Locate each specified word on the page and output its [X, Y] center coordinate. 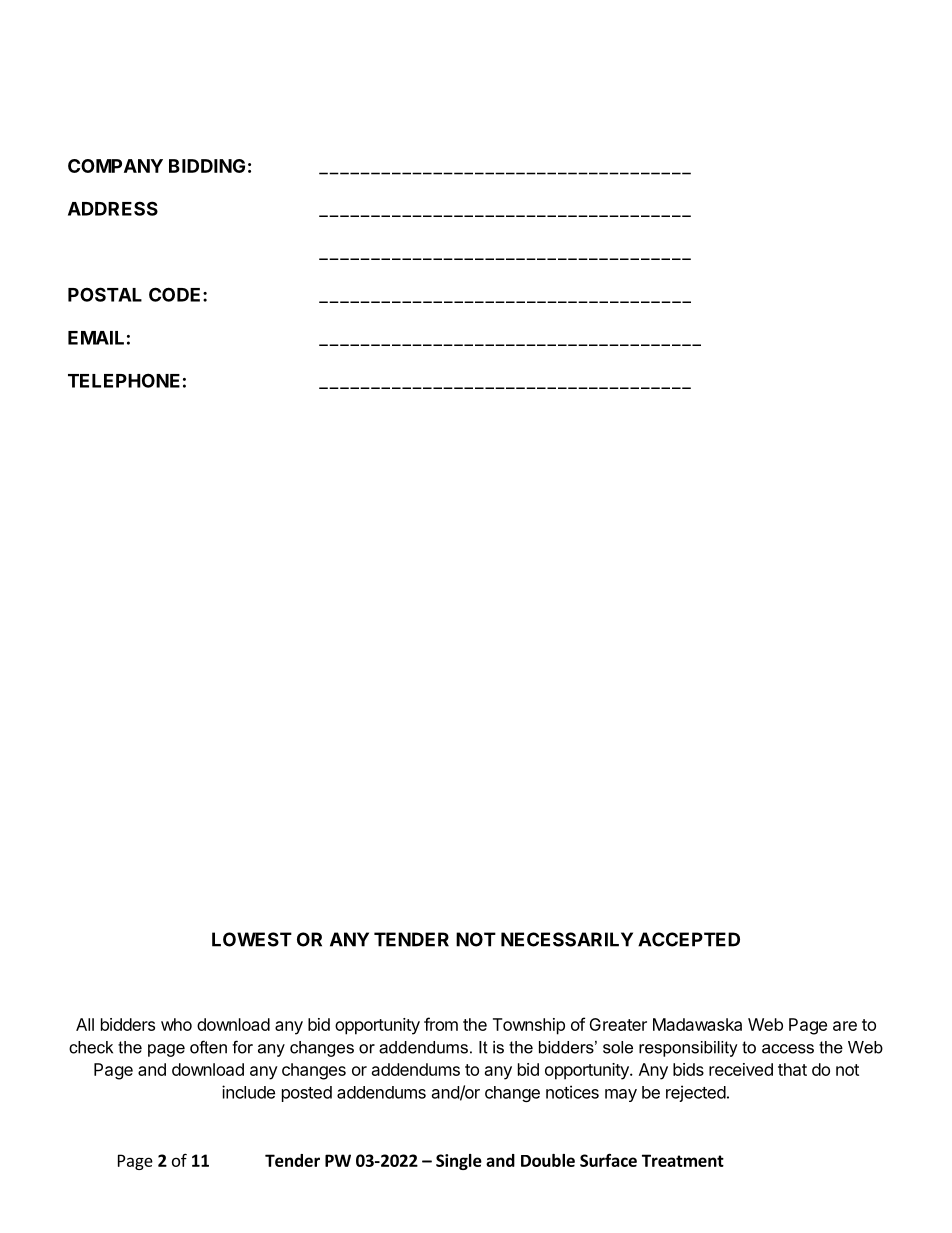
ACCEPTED [689, 939]
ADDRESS [113, 208]
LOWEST [252, 939]
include [248, 1092]
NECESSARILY [567, 939]
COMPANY [115, 166]
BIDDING [207, 166]
